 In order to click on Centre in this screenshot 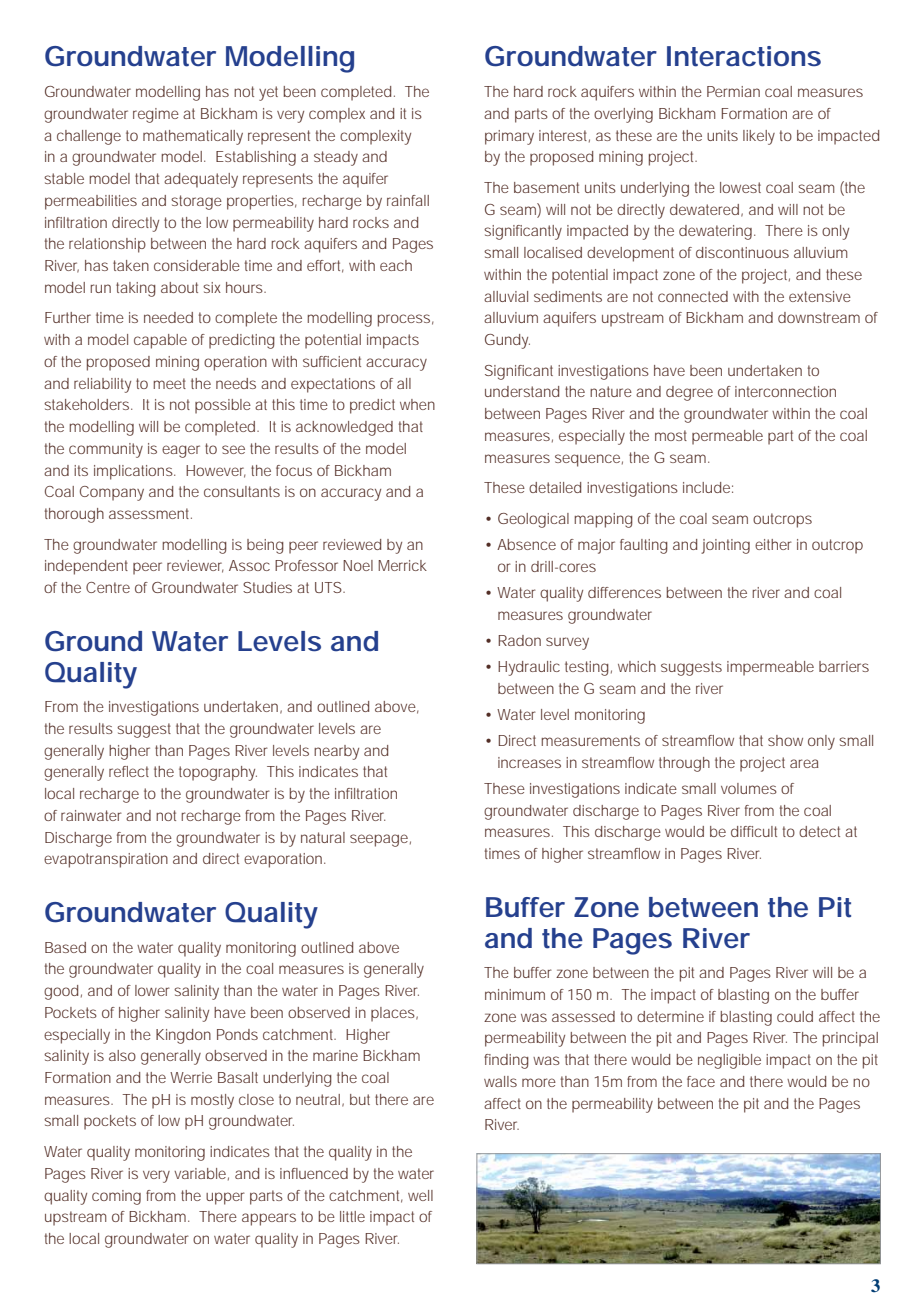, I will do `click(108, 587)`.
